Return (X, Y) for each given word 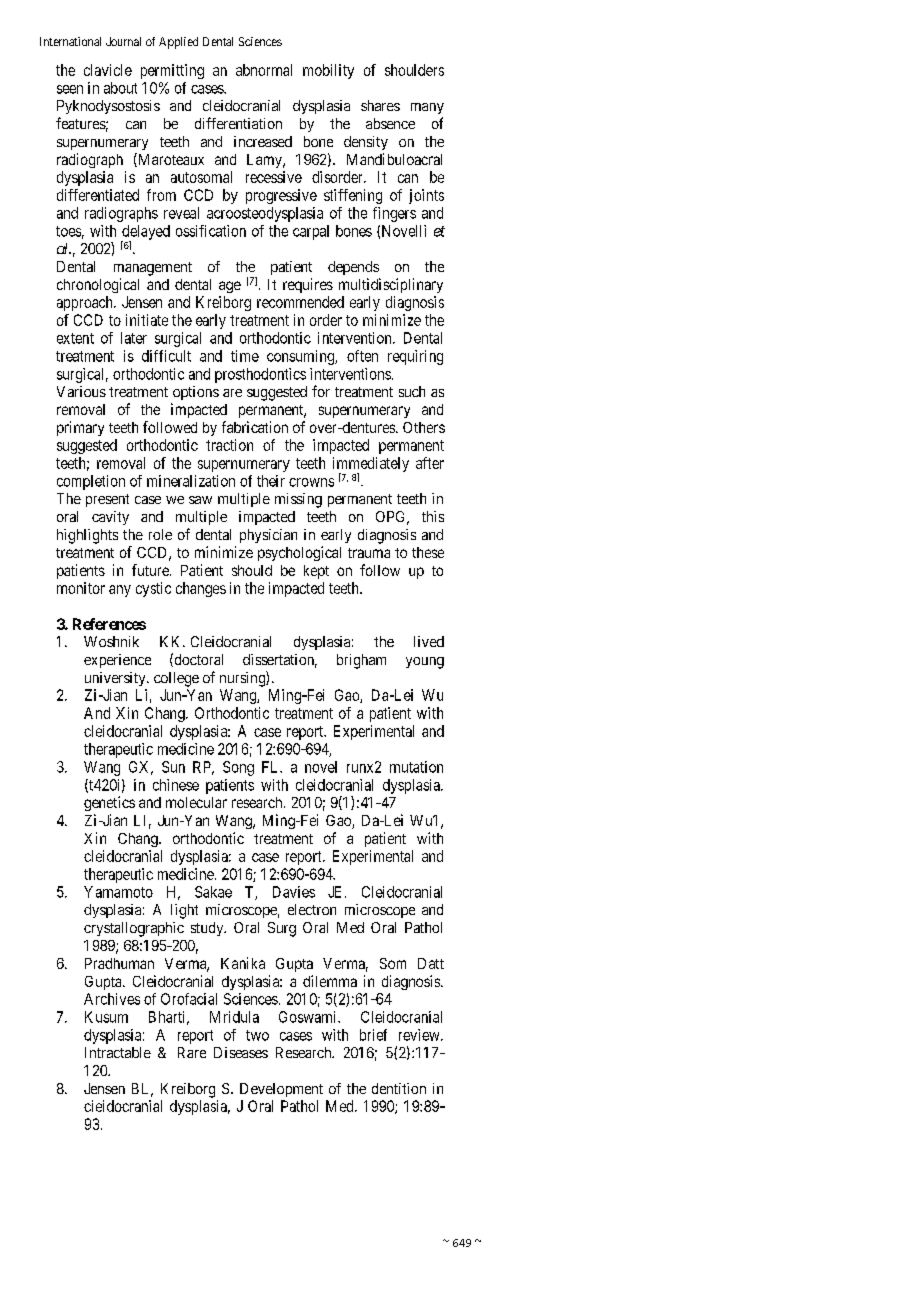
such (412, 391)
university (116, 679)
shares (380, 105)
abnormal (264, 70)
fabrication (255, 427)
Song (238, 768)
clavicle (108, 70)
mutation (416, 767)
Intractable (118, 1052)
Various (81, 391)
